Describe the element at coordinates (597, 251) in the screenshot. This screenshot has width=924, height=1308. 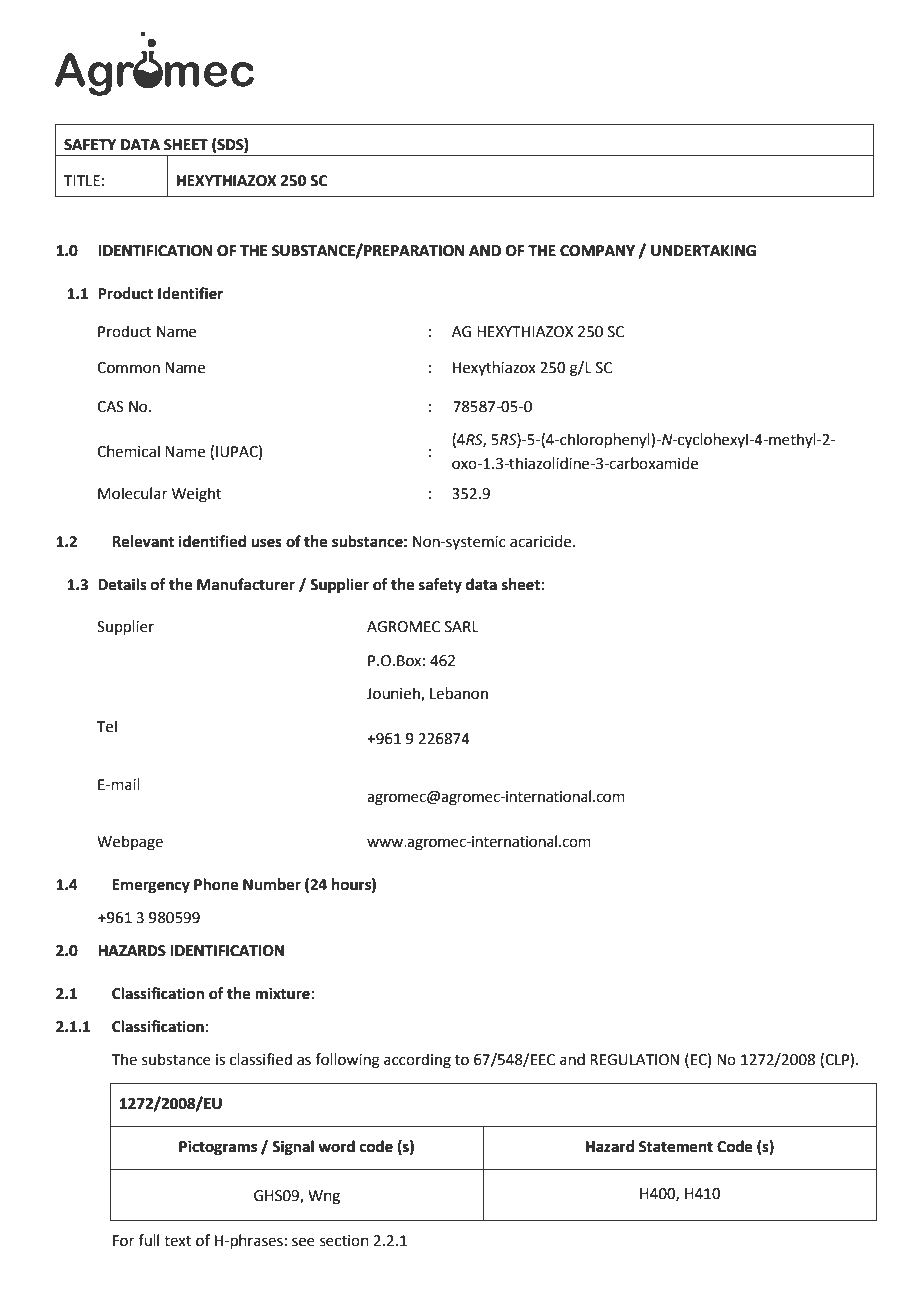
I see `COMPANY` at that location.
